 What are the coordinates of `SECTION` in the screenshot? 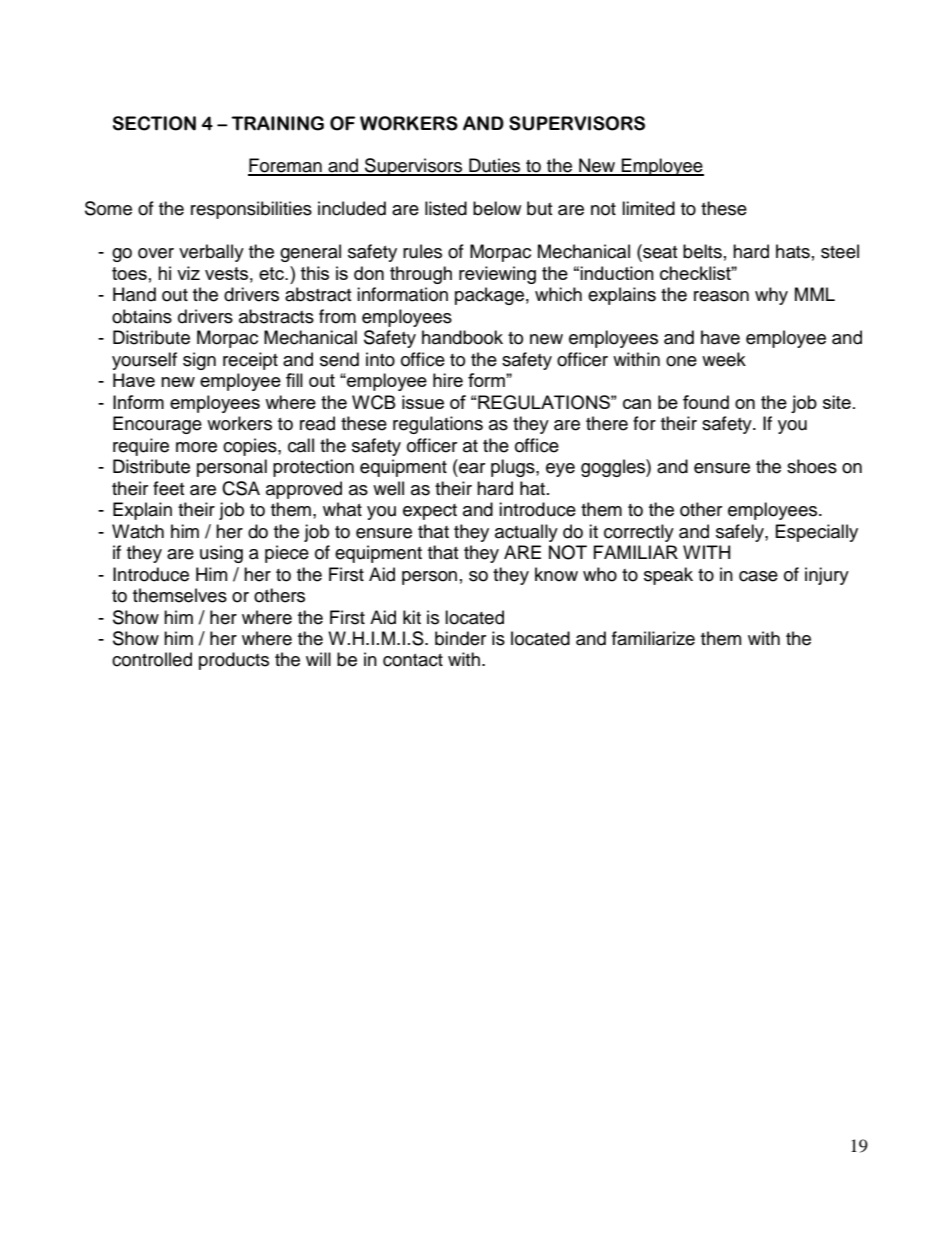 It's located at (154, 123).
